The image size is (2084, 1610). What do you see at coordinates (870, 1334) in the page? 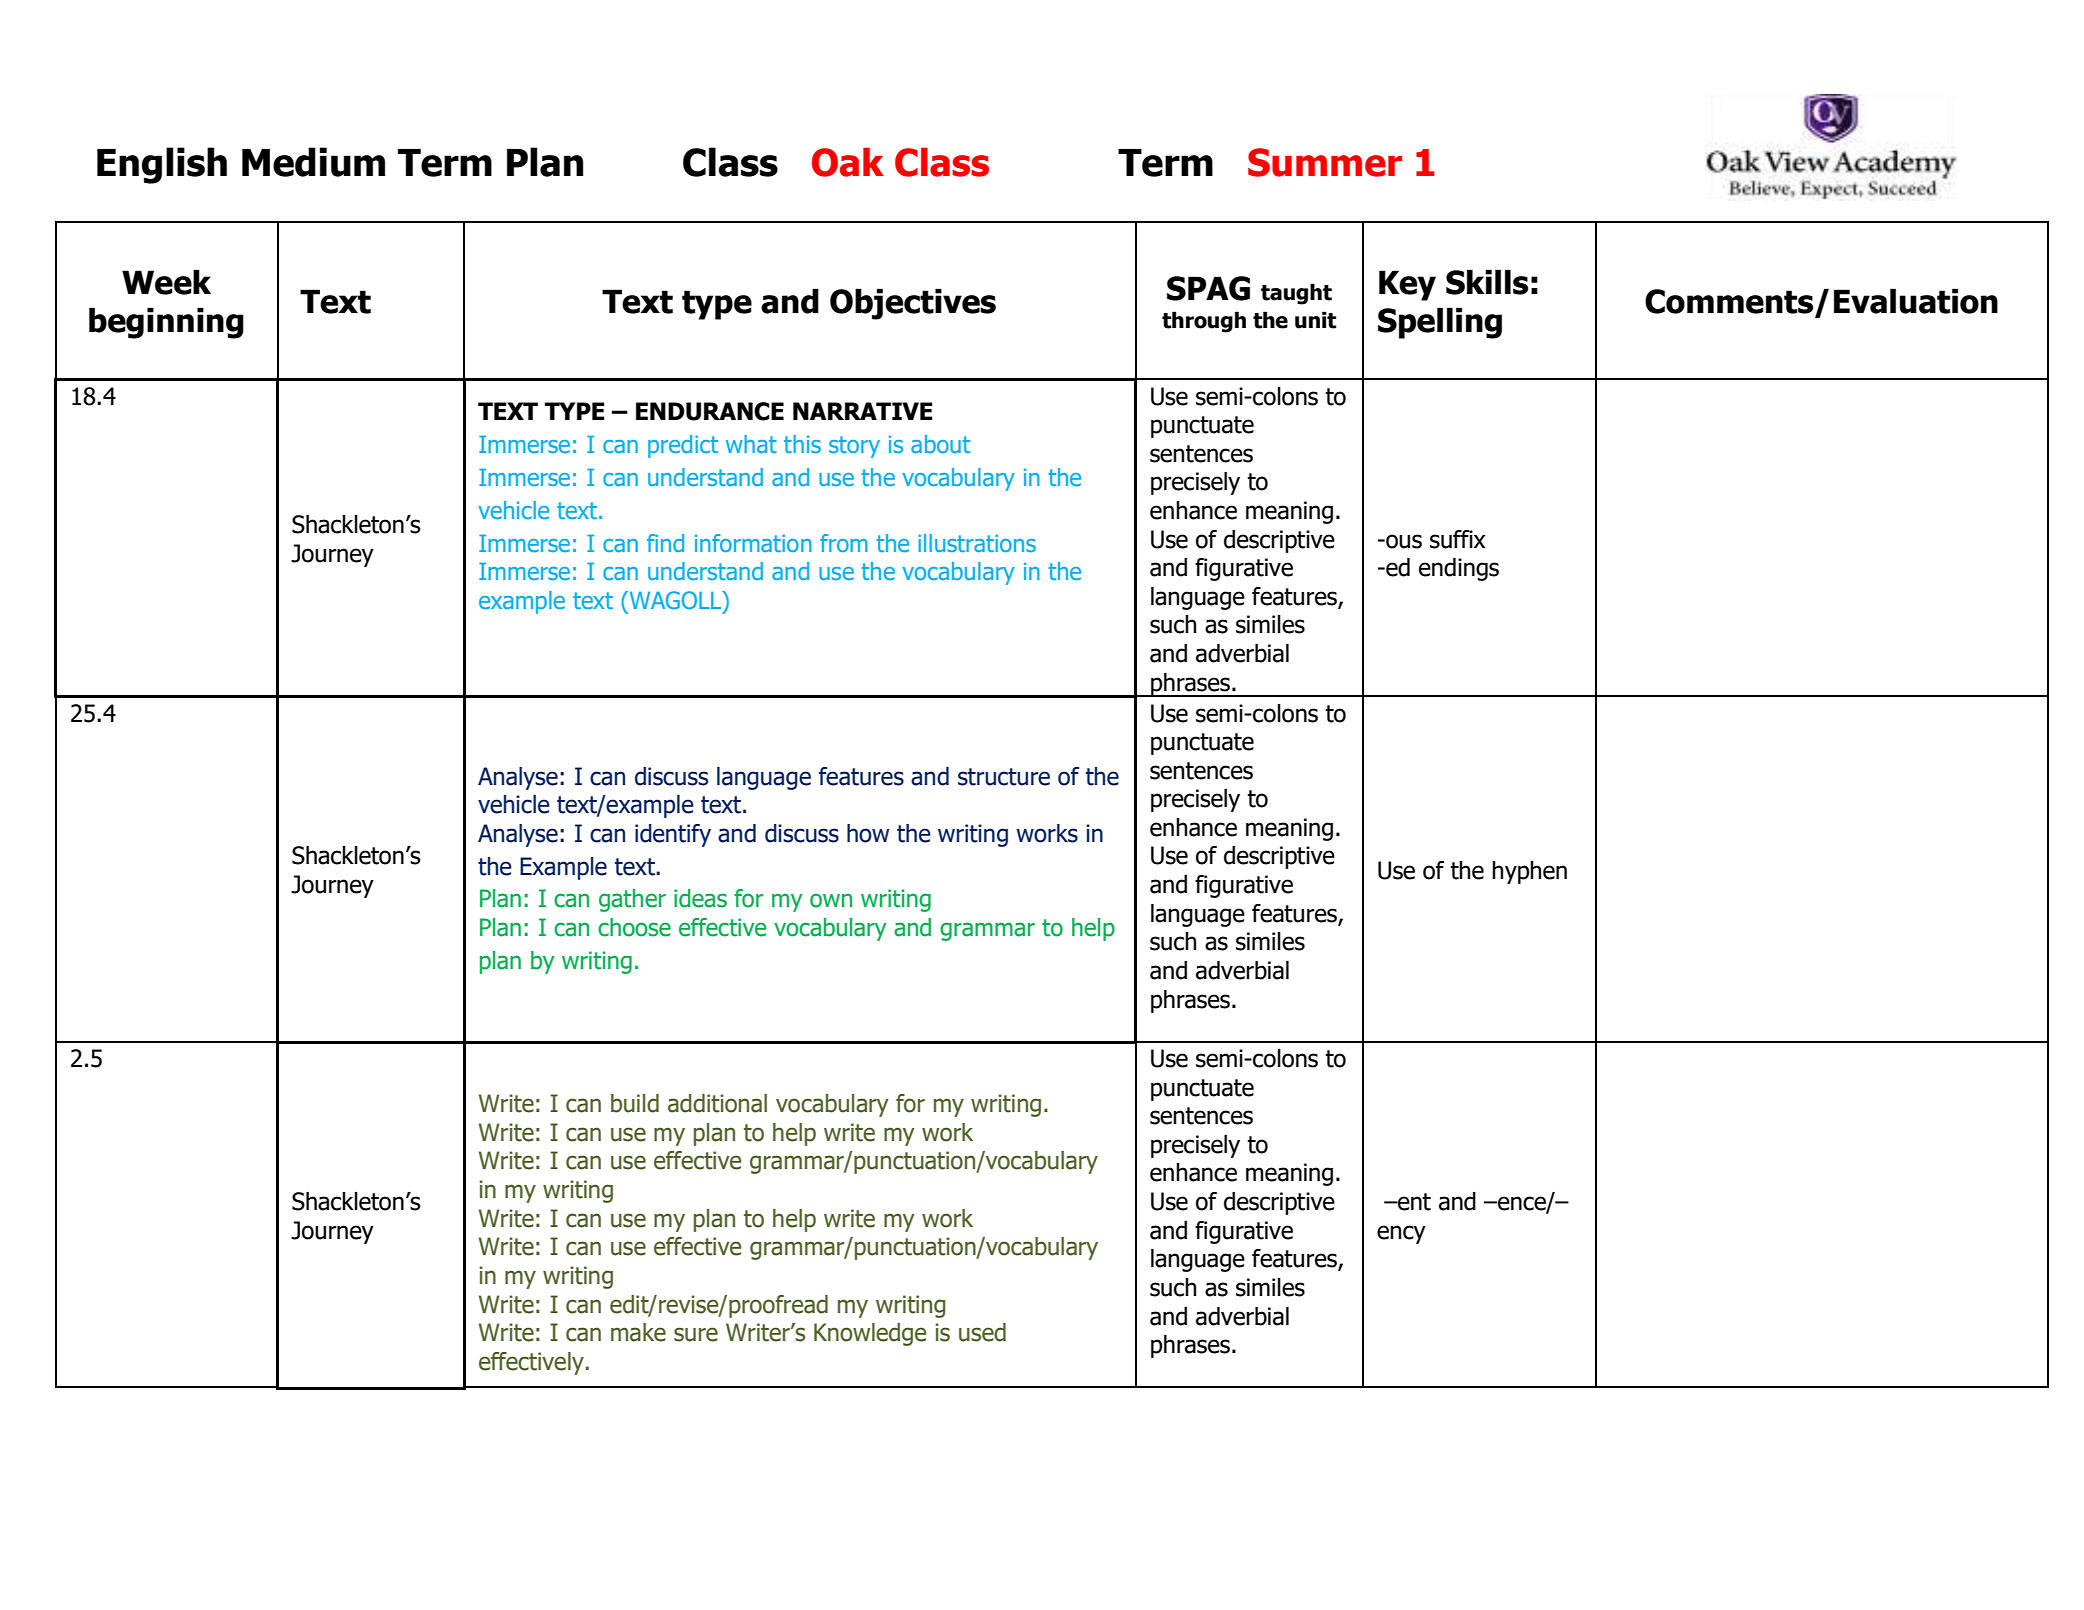
I see `Knowledge` at bounding box center [870, 1334].
